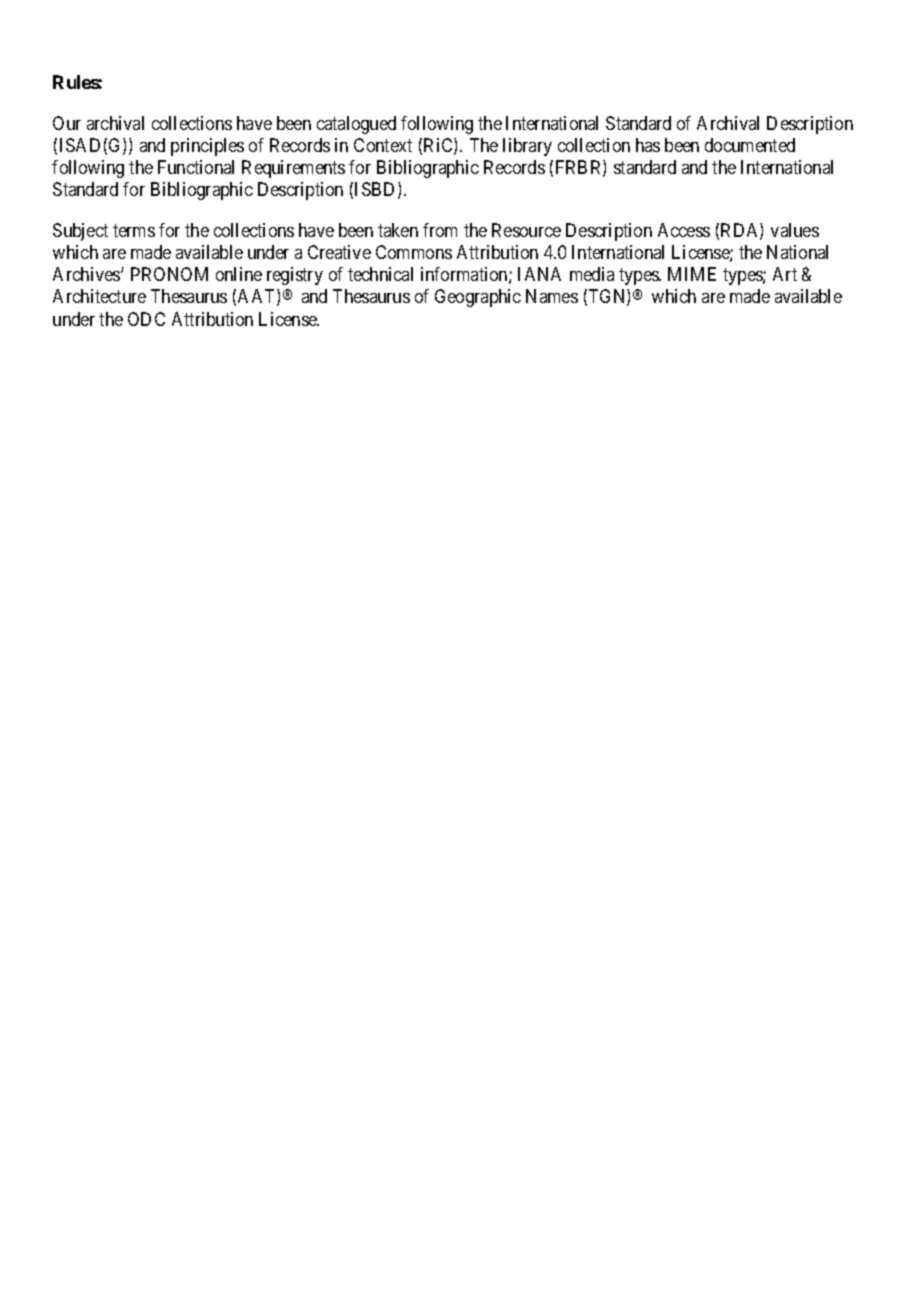 The image size is (924, 1308). Describe the element at coordinates (552, 296) in the screenshot. I see `Names` at that location.
